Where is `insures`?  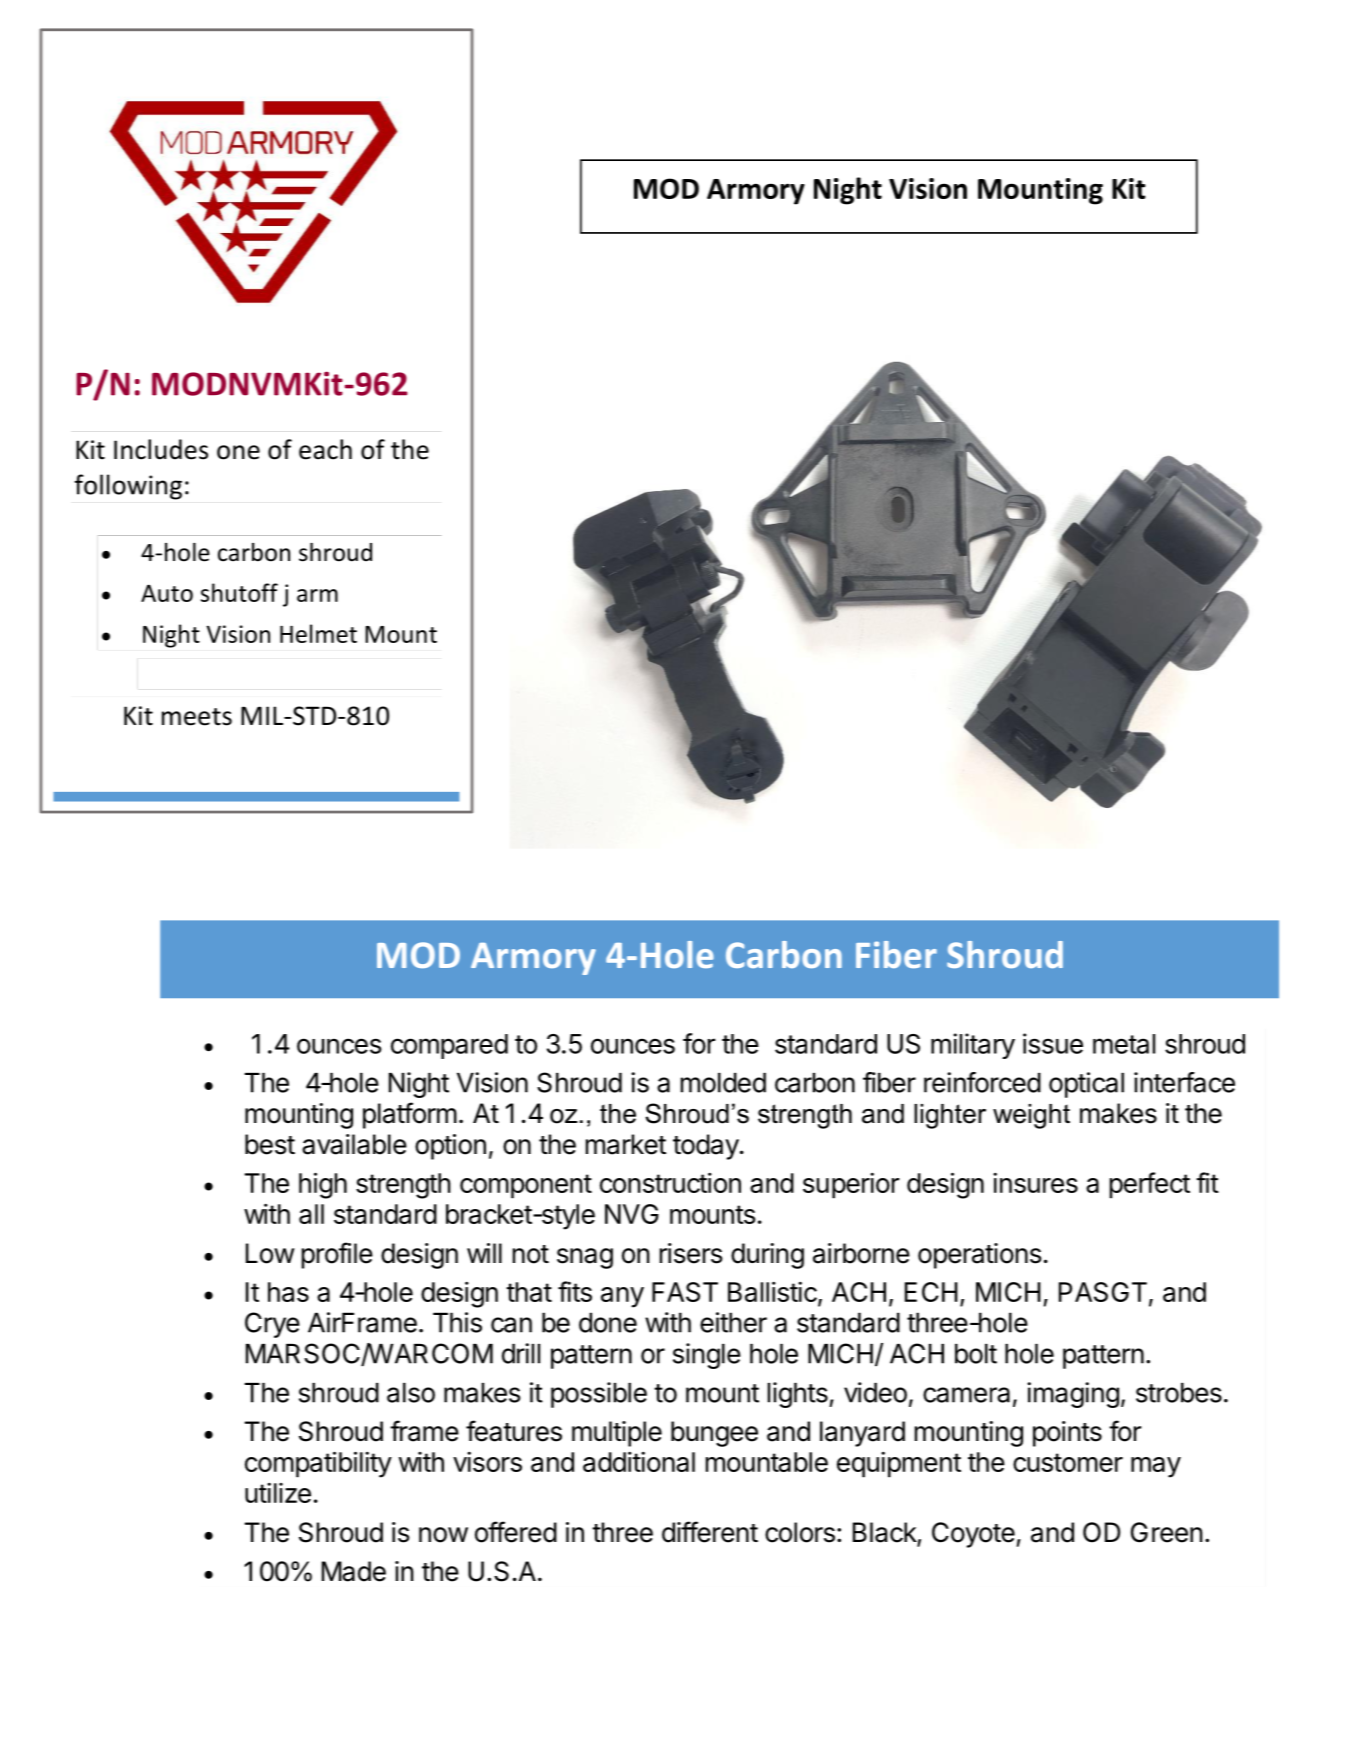 insures is located at coordinates (1035, 1183).
